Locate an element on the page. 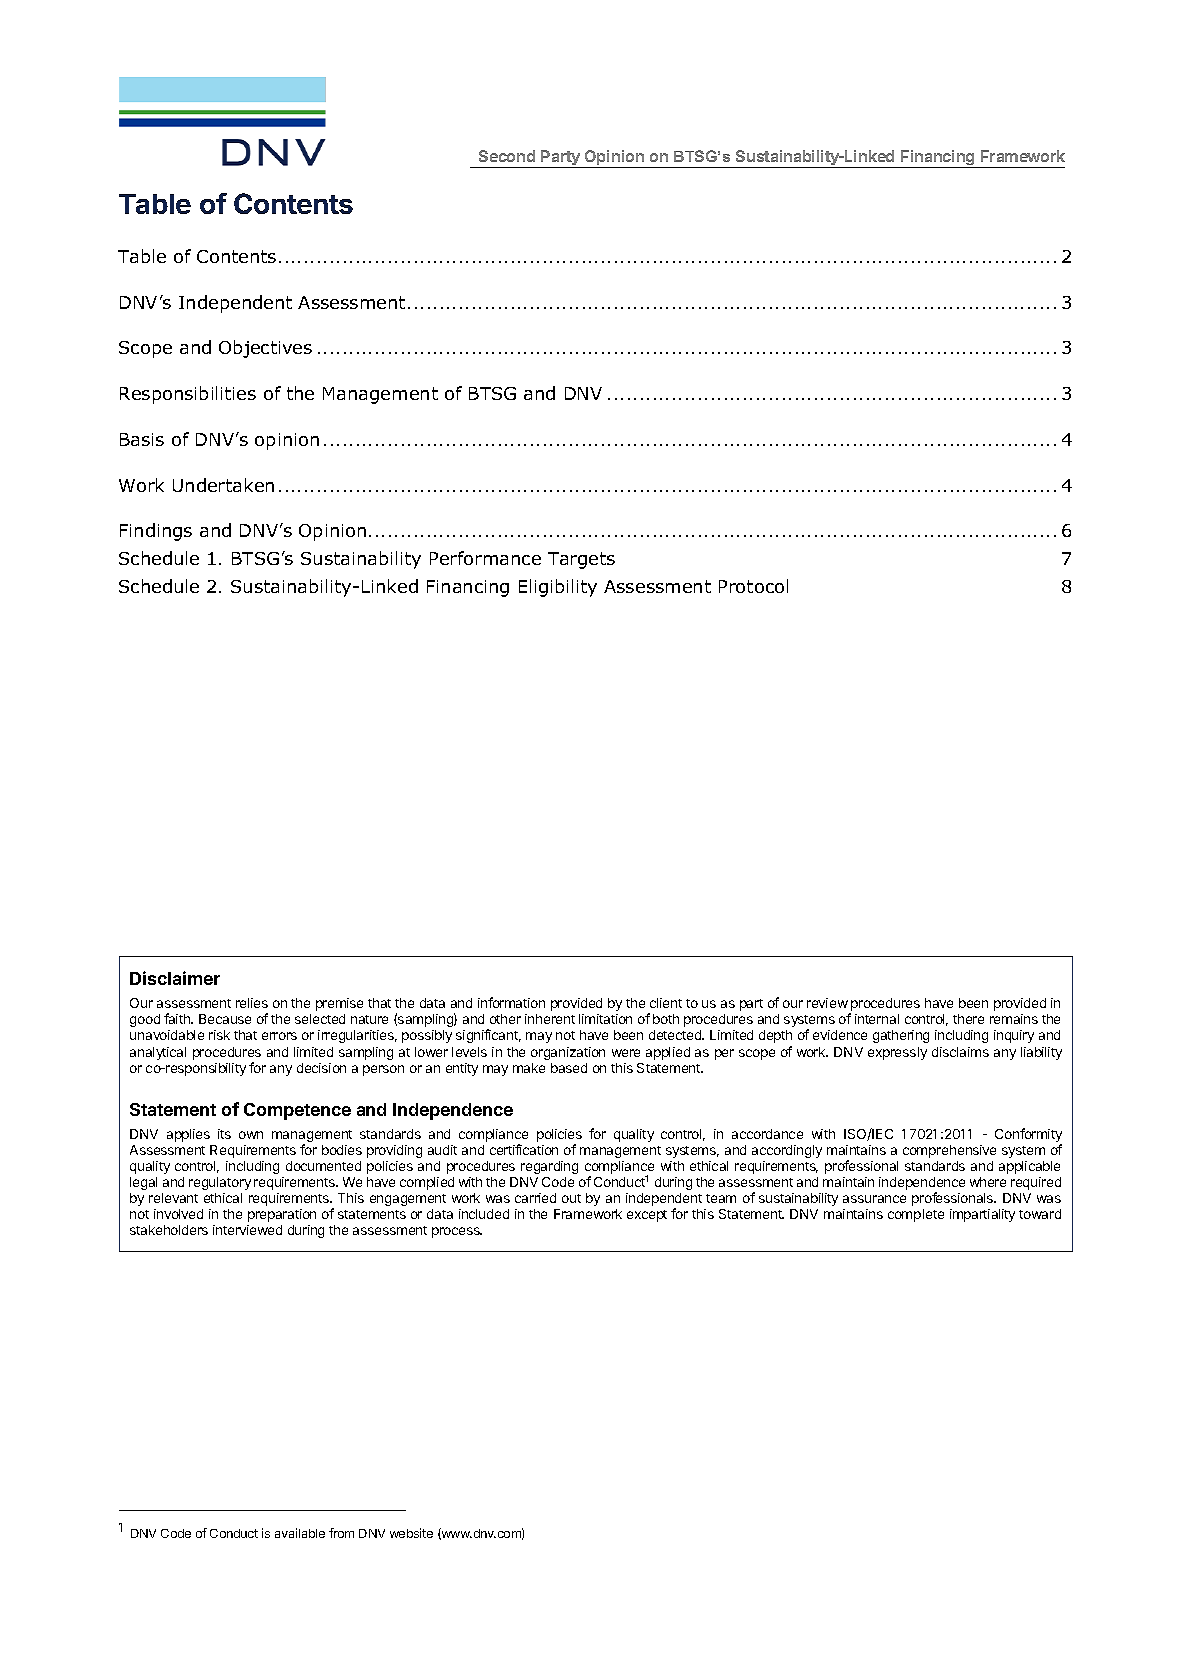 The image size is (1186, 1678). Findings is located at coordinates (156, 532).
